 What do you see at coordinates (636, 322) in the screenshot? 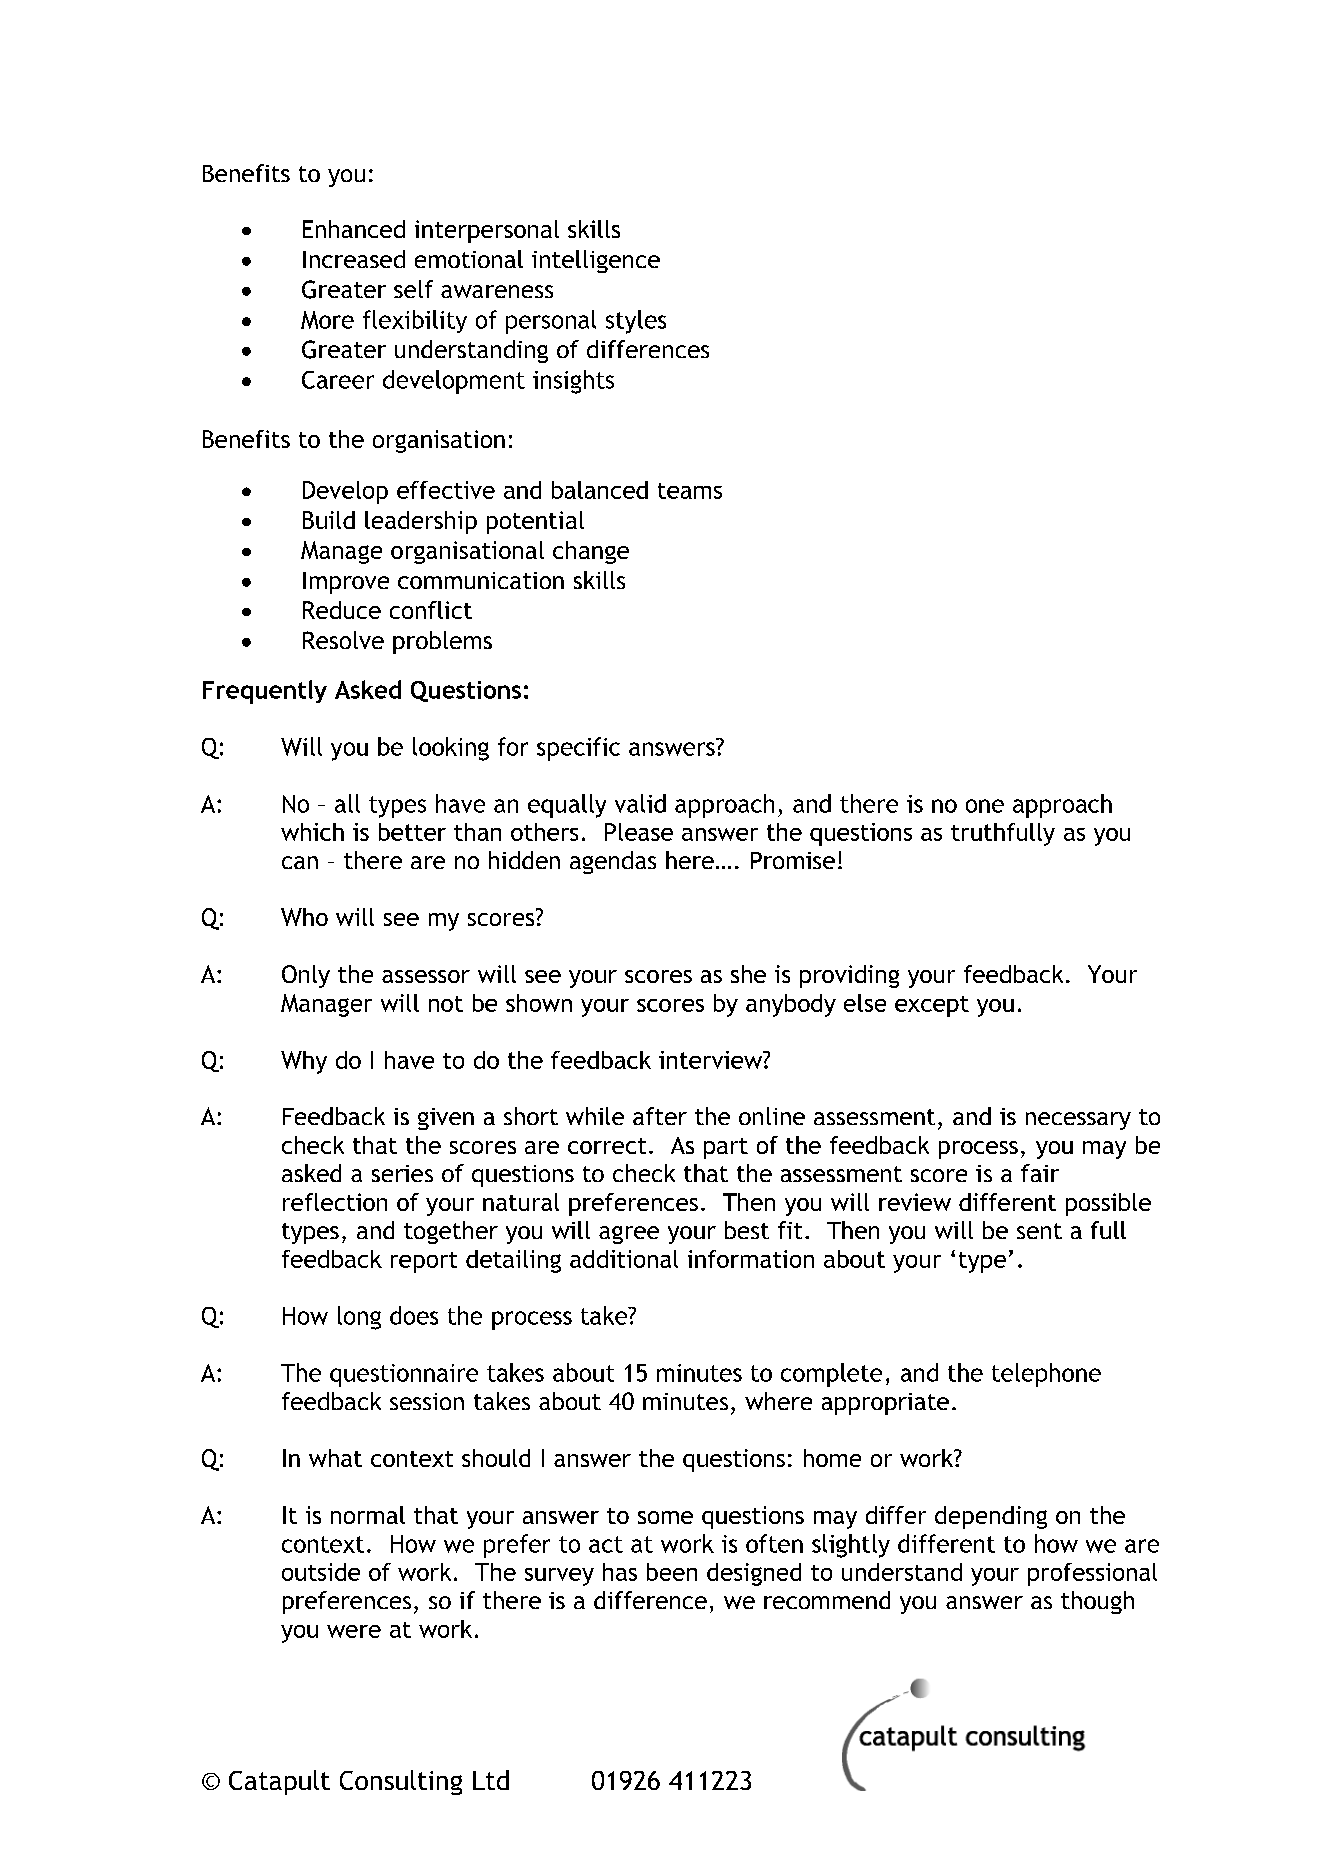
I see `styles` at bounding box center [636, 322].
